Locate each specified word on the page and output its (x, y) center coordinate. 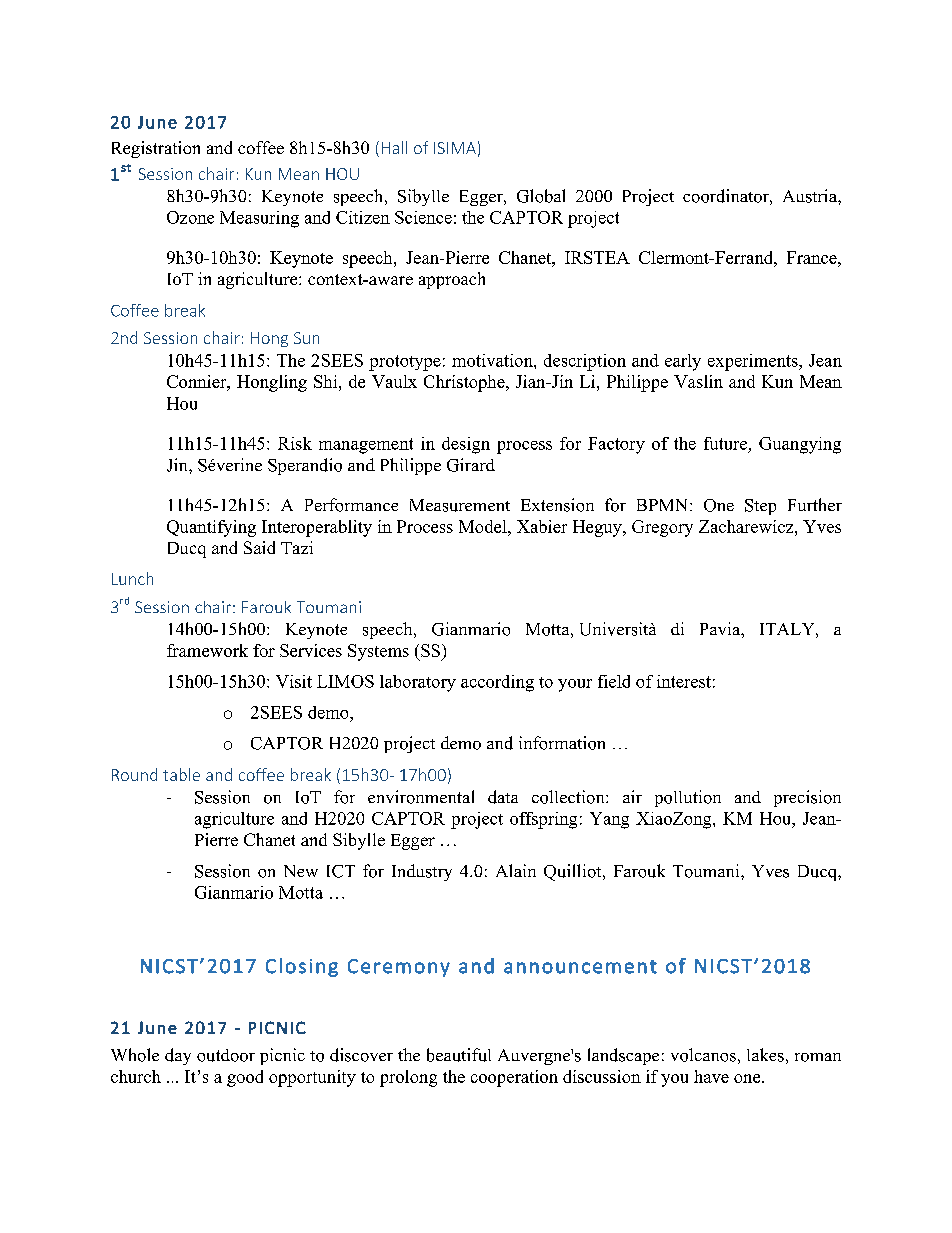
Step (760, 507)
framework (207, 650)
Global (541, 196)
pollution (688, 798)
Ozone (190, 217)
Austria (811, 196)
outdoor (226, 1055)
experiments (754, 362)
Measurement (460, 505)
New (301, 871)
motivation (493, 360)
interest (684, 681)
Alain (516, 870)
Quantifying (211, 528)
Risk (295, 443)
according (497, 683)
